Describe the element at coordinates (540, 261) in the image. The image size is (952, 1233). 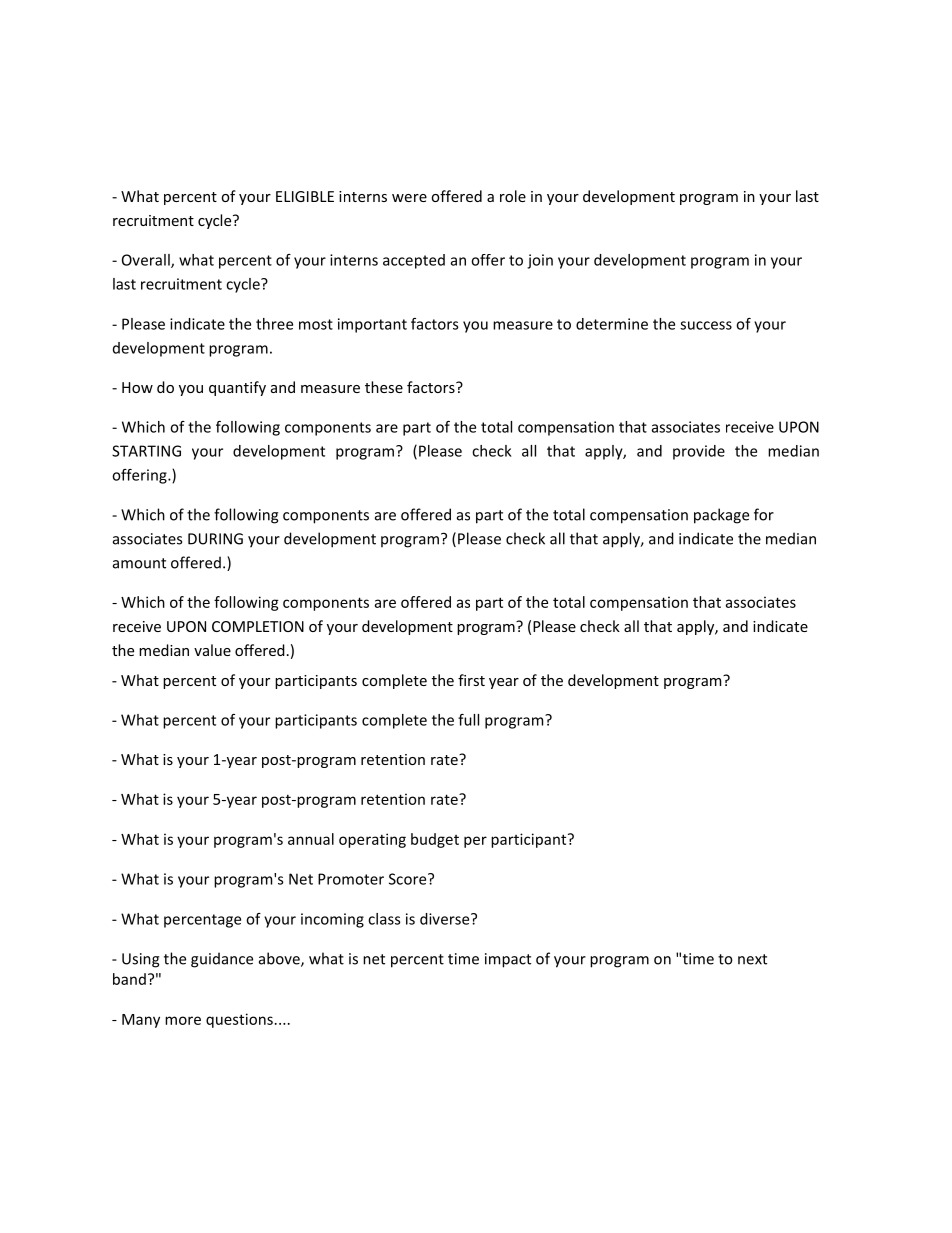
I see `join` at that location.
